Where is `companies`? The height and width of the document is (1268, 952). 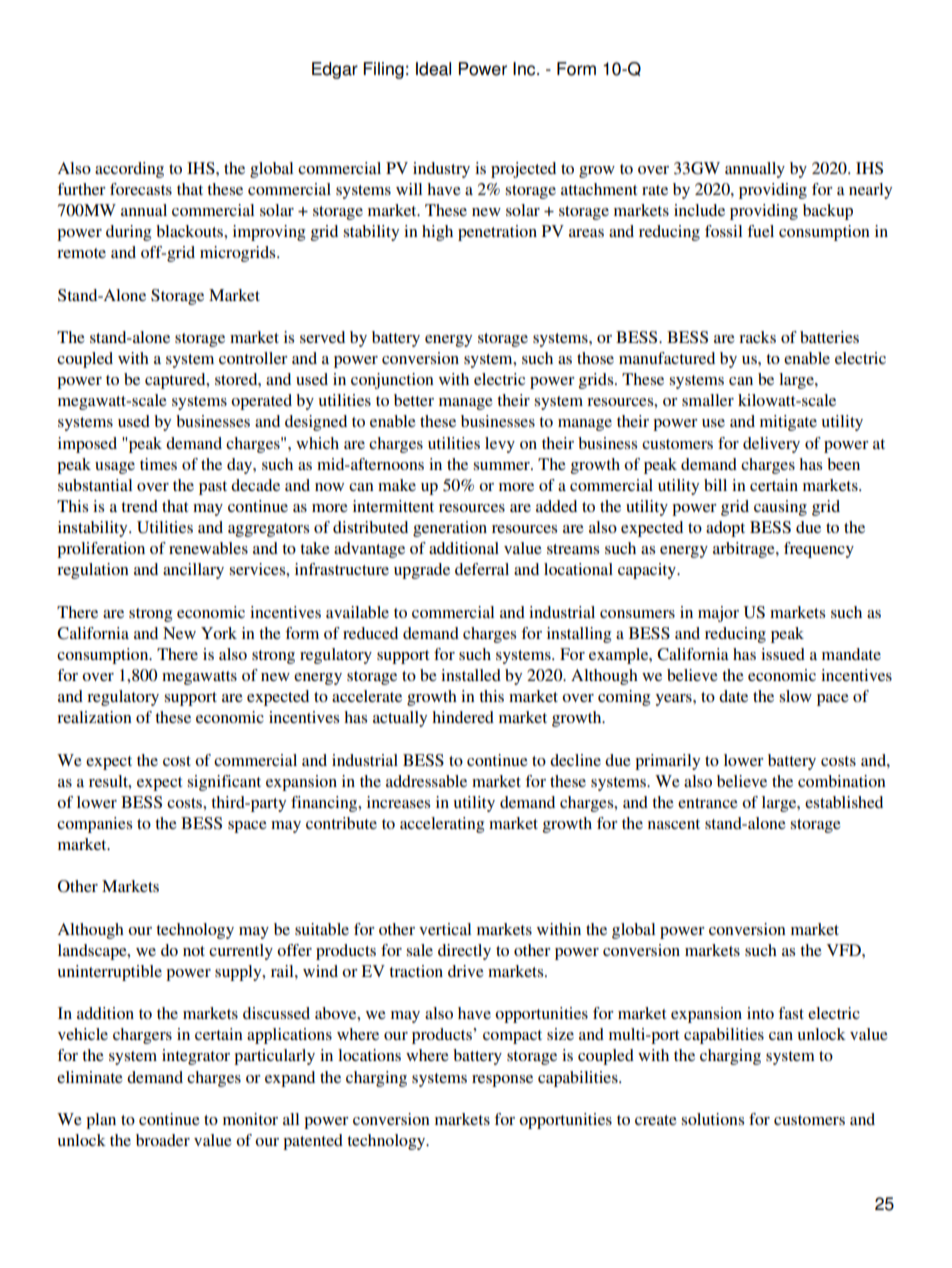
companies is located at coordinates (94, 825).
